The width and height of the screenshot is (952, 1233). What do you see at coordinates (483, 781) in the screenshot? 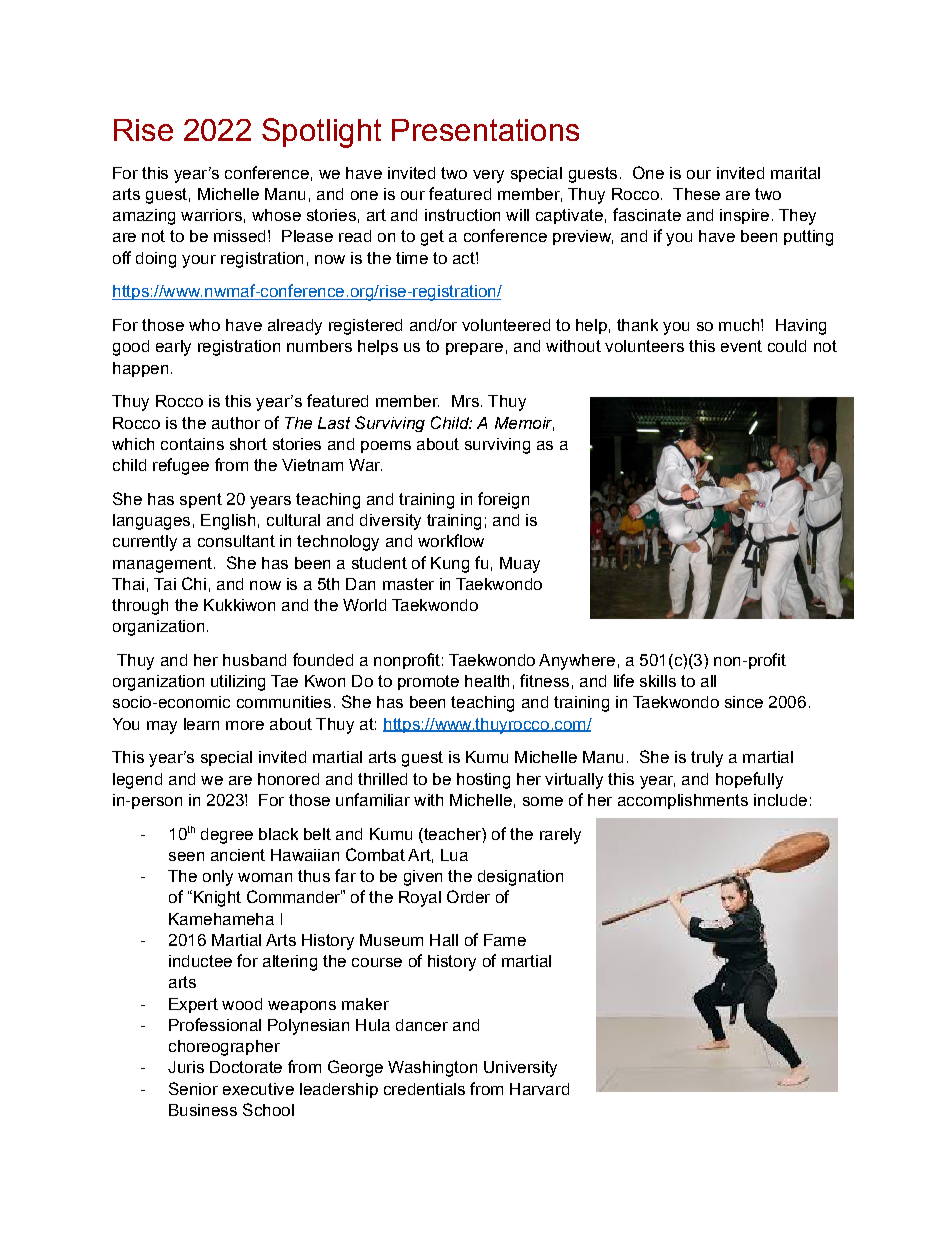
I see `hosting` at bounding box center [483, 781].
